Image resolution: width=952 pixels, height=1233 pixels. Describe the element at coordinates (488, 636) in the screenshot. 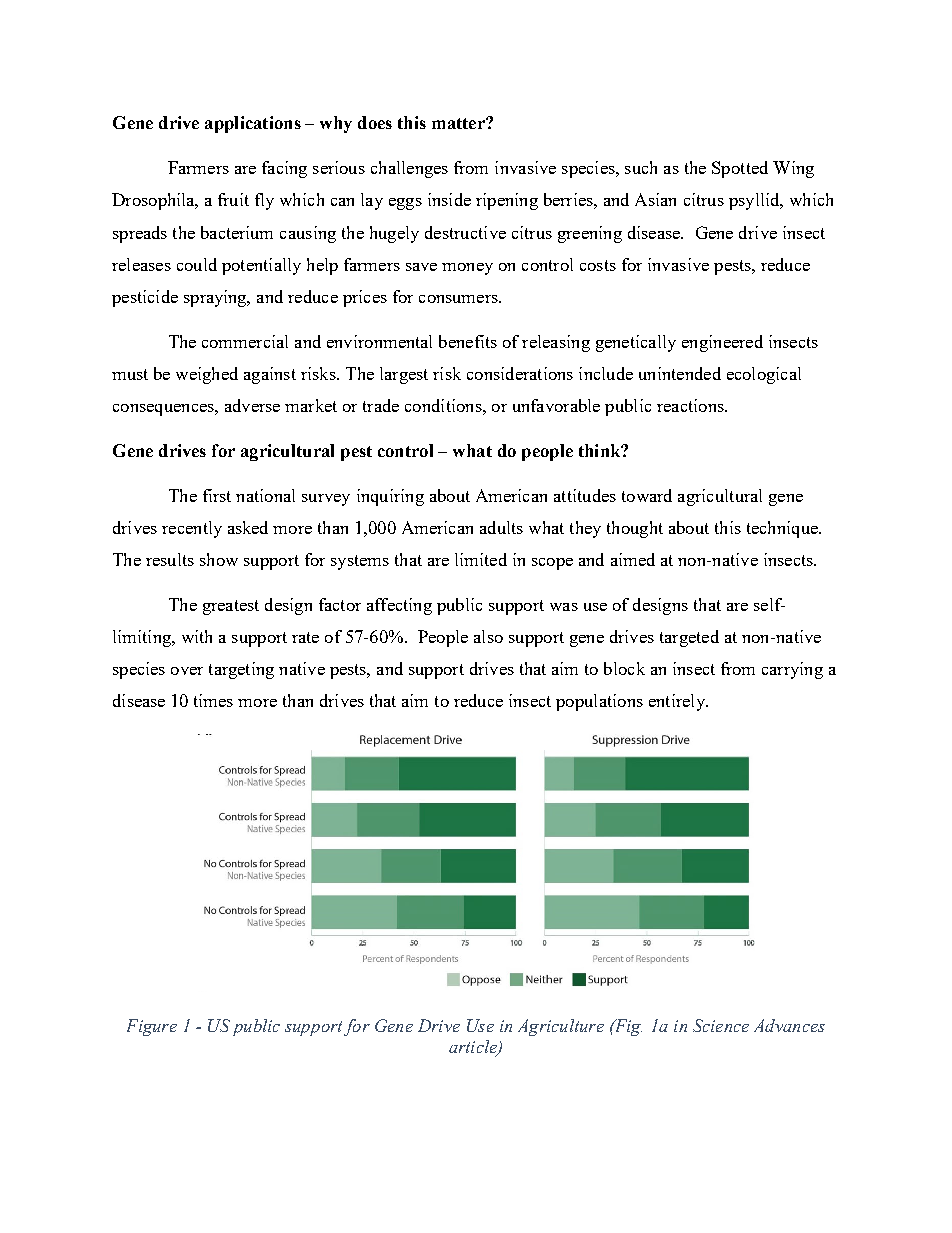

I see `also` at that location.
